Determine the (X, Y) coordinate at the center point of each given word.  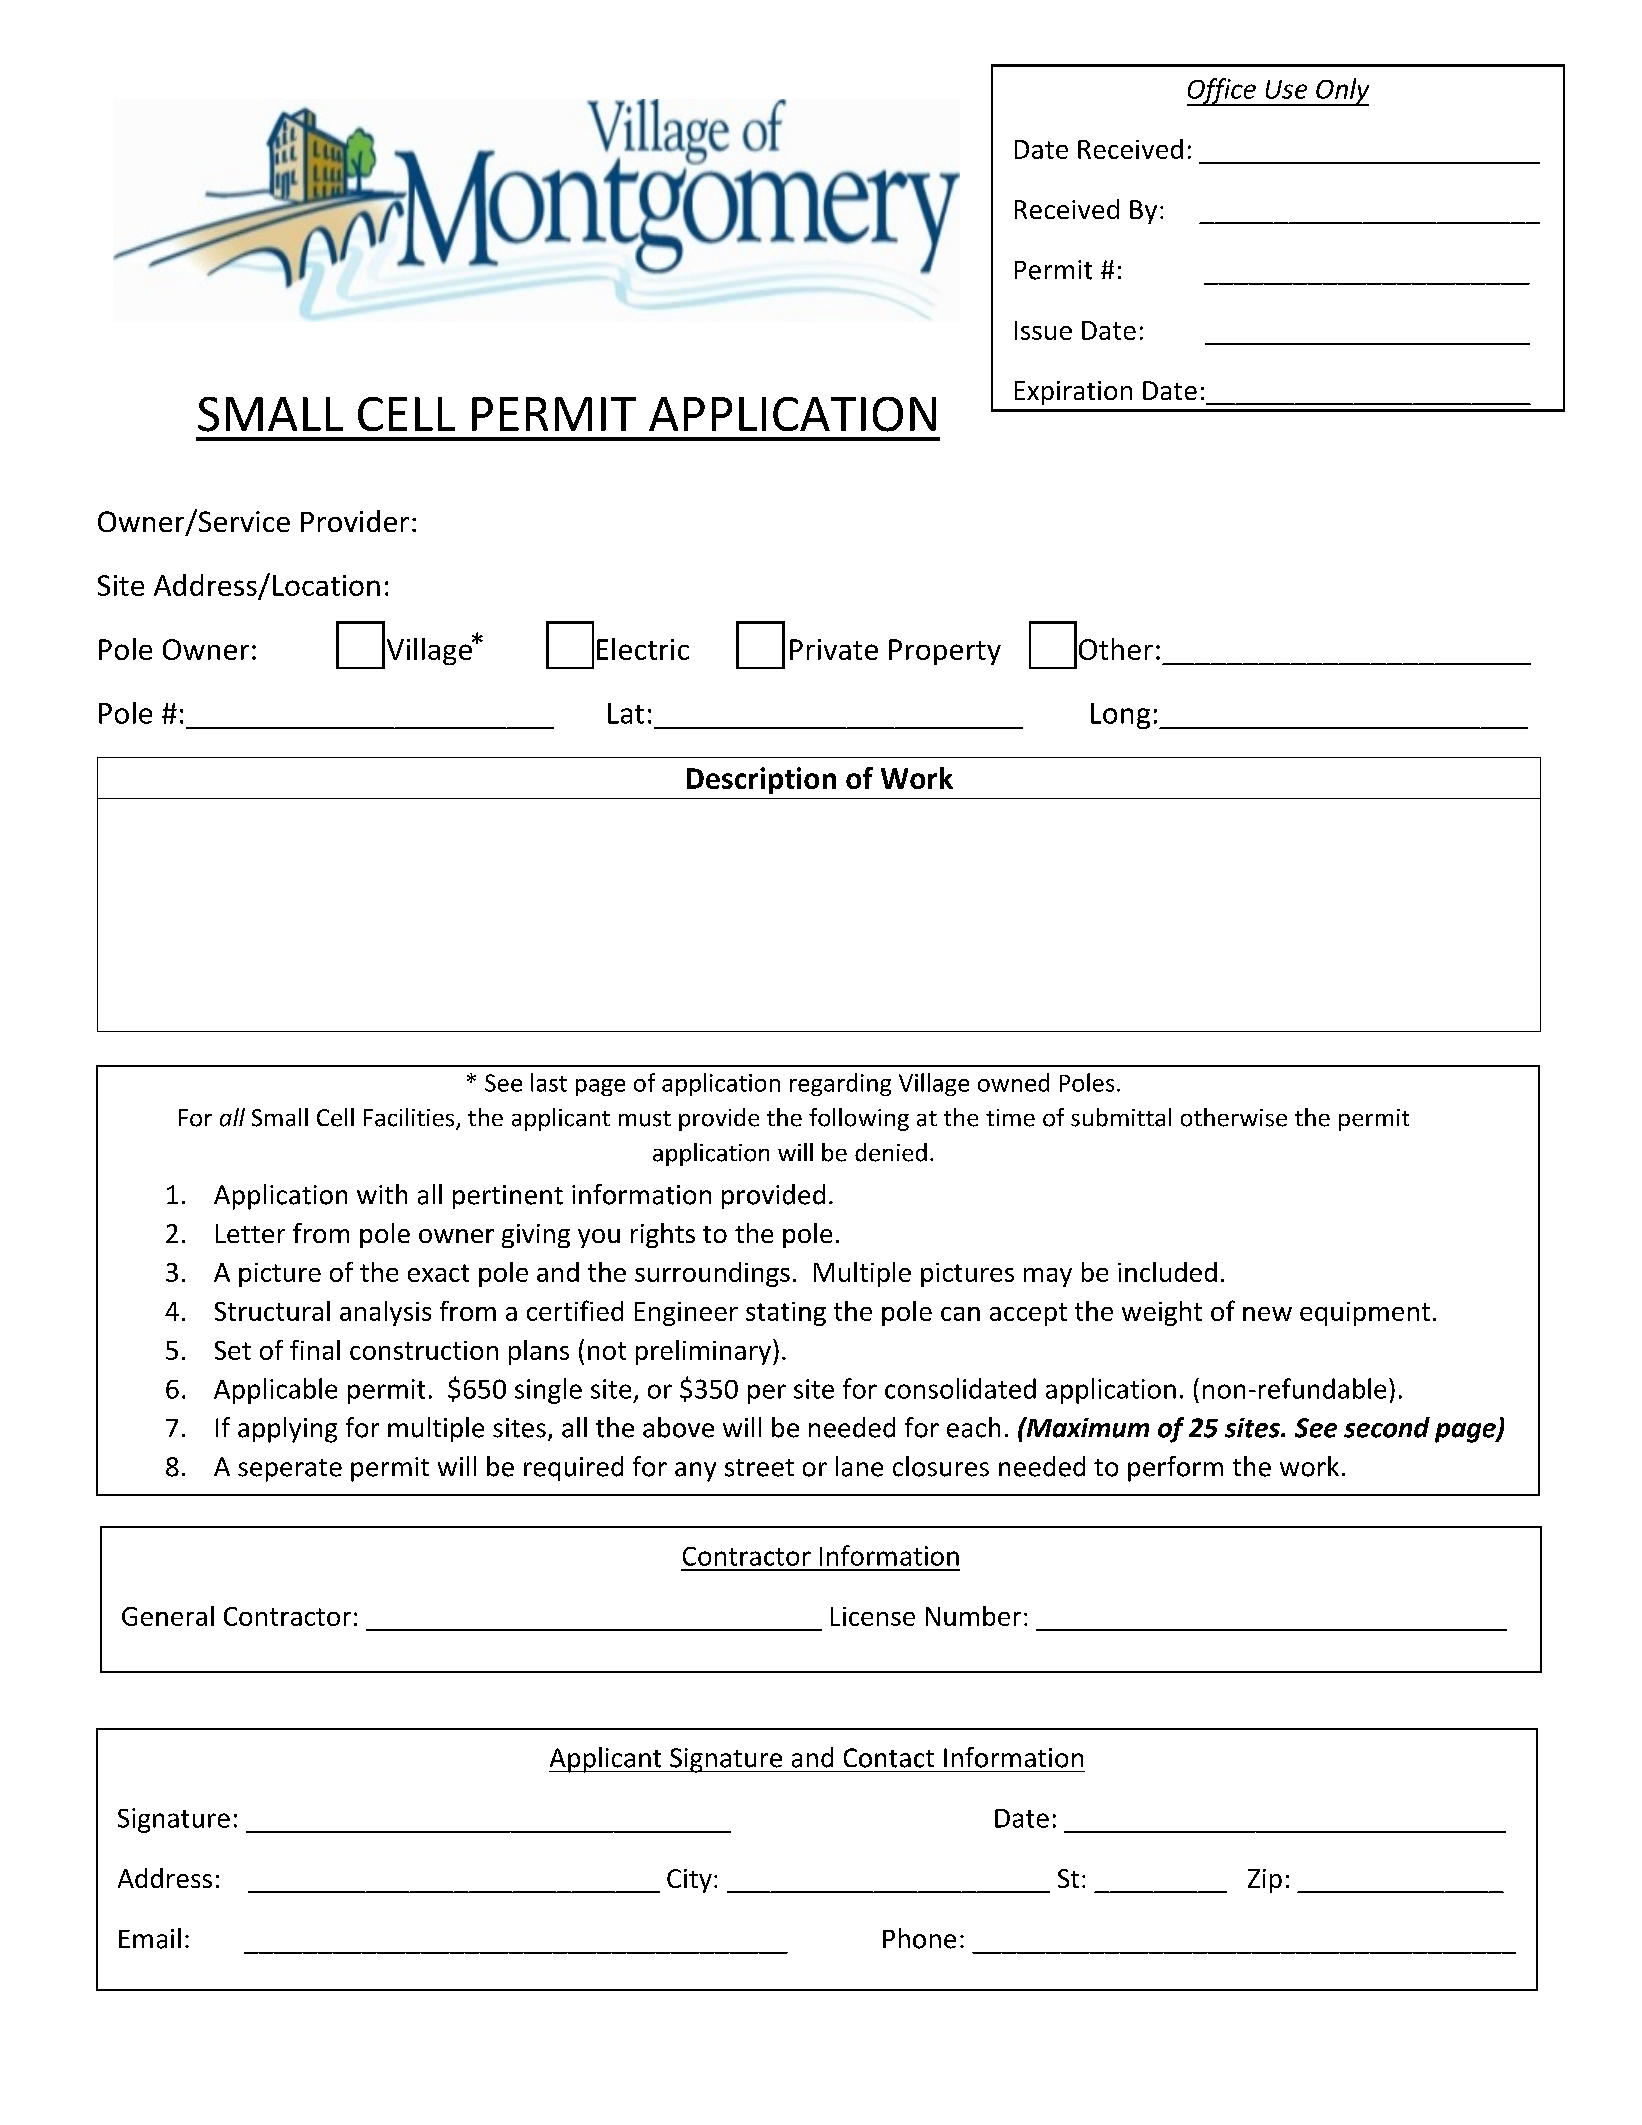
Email (150, 1938)
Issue (1043, 330)
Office (1222, 92)
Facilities (410, 1118)
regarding (840, 1084)
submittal (1121, 1117)
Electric (643, 649)
